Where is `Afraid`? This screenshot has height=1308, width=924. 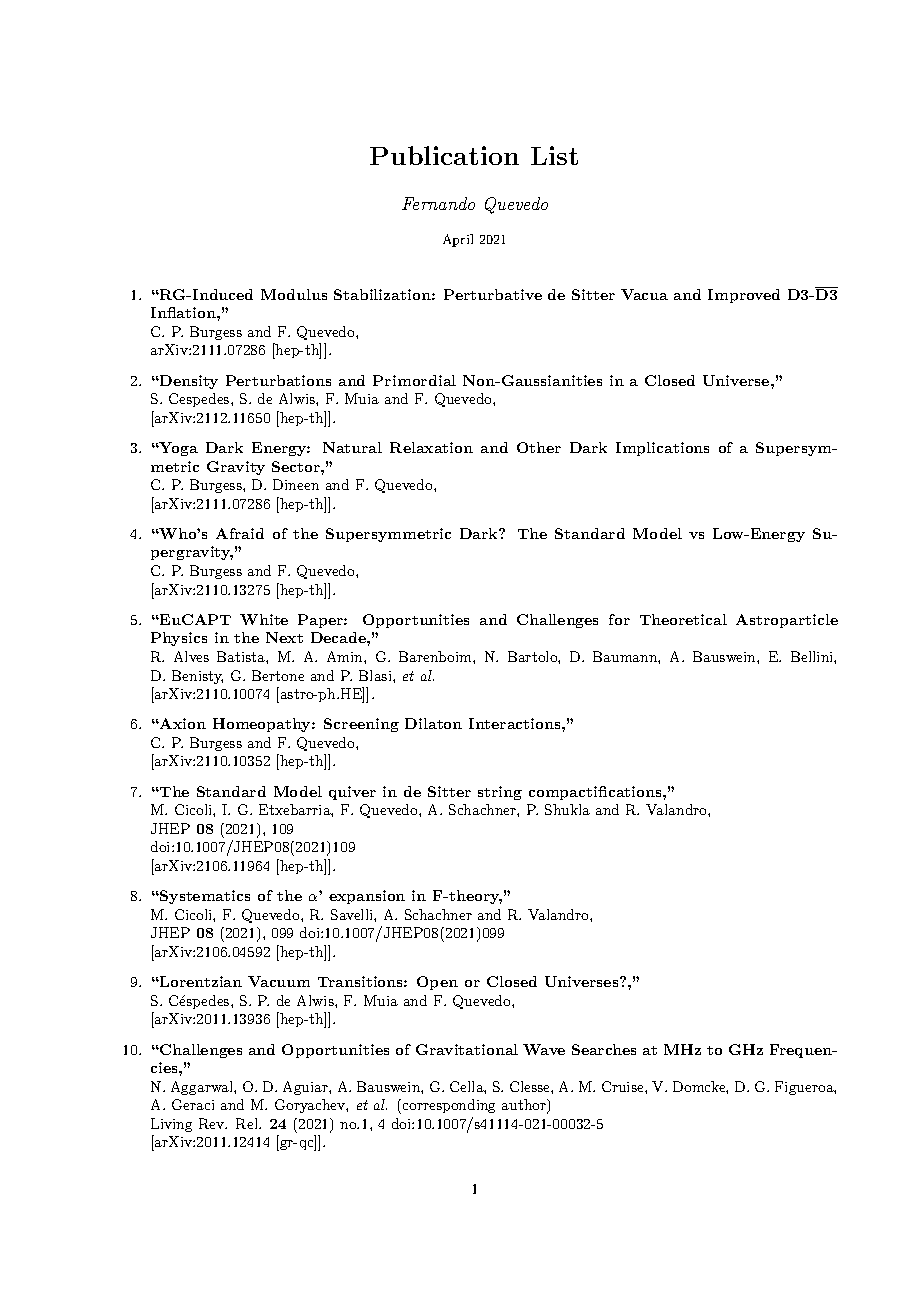 Afraid is located at coordinates (240, 533).
